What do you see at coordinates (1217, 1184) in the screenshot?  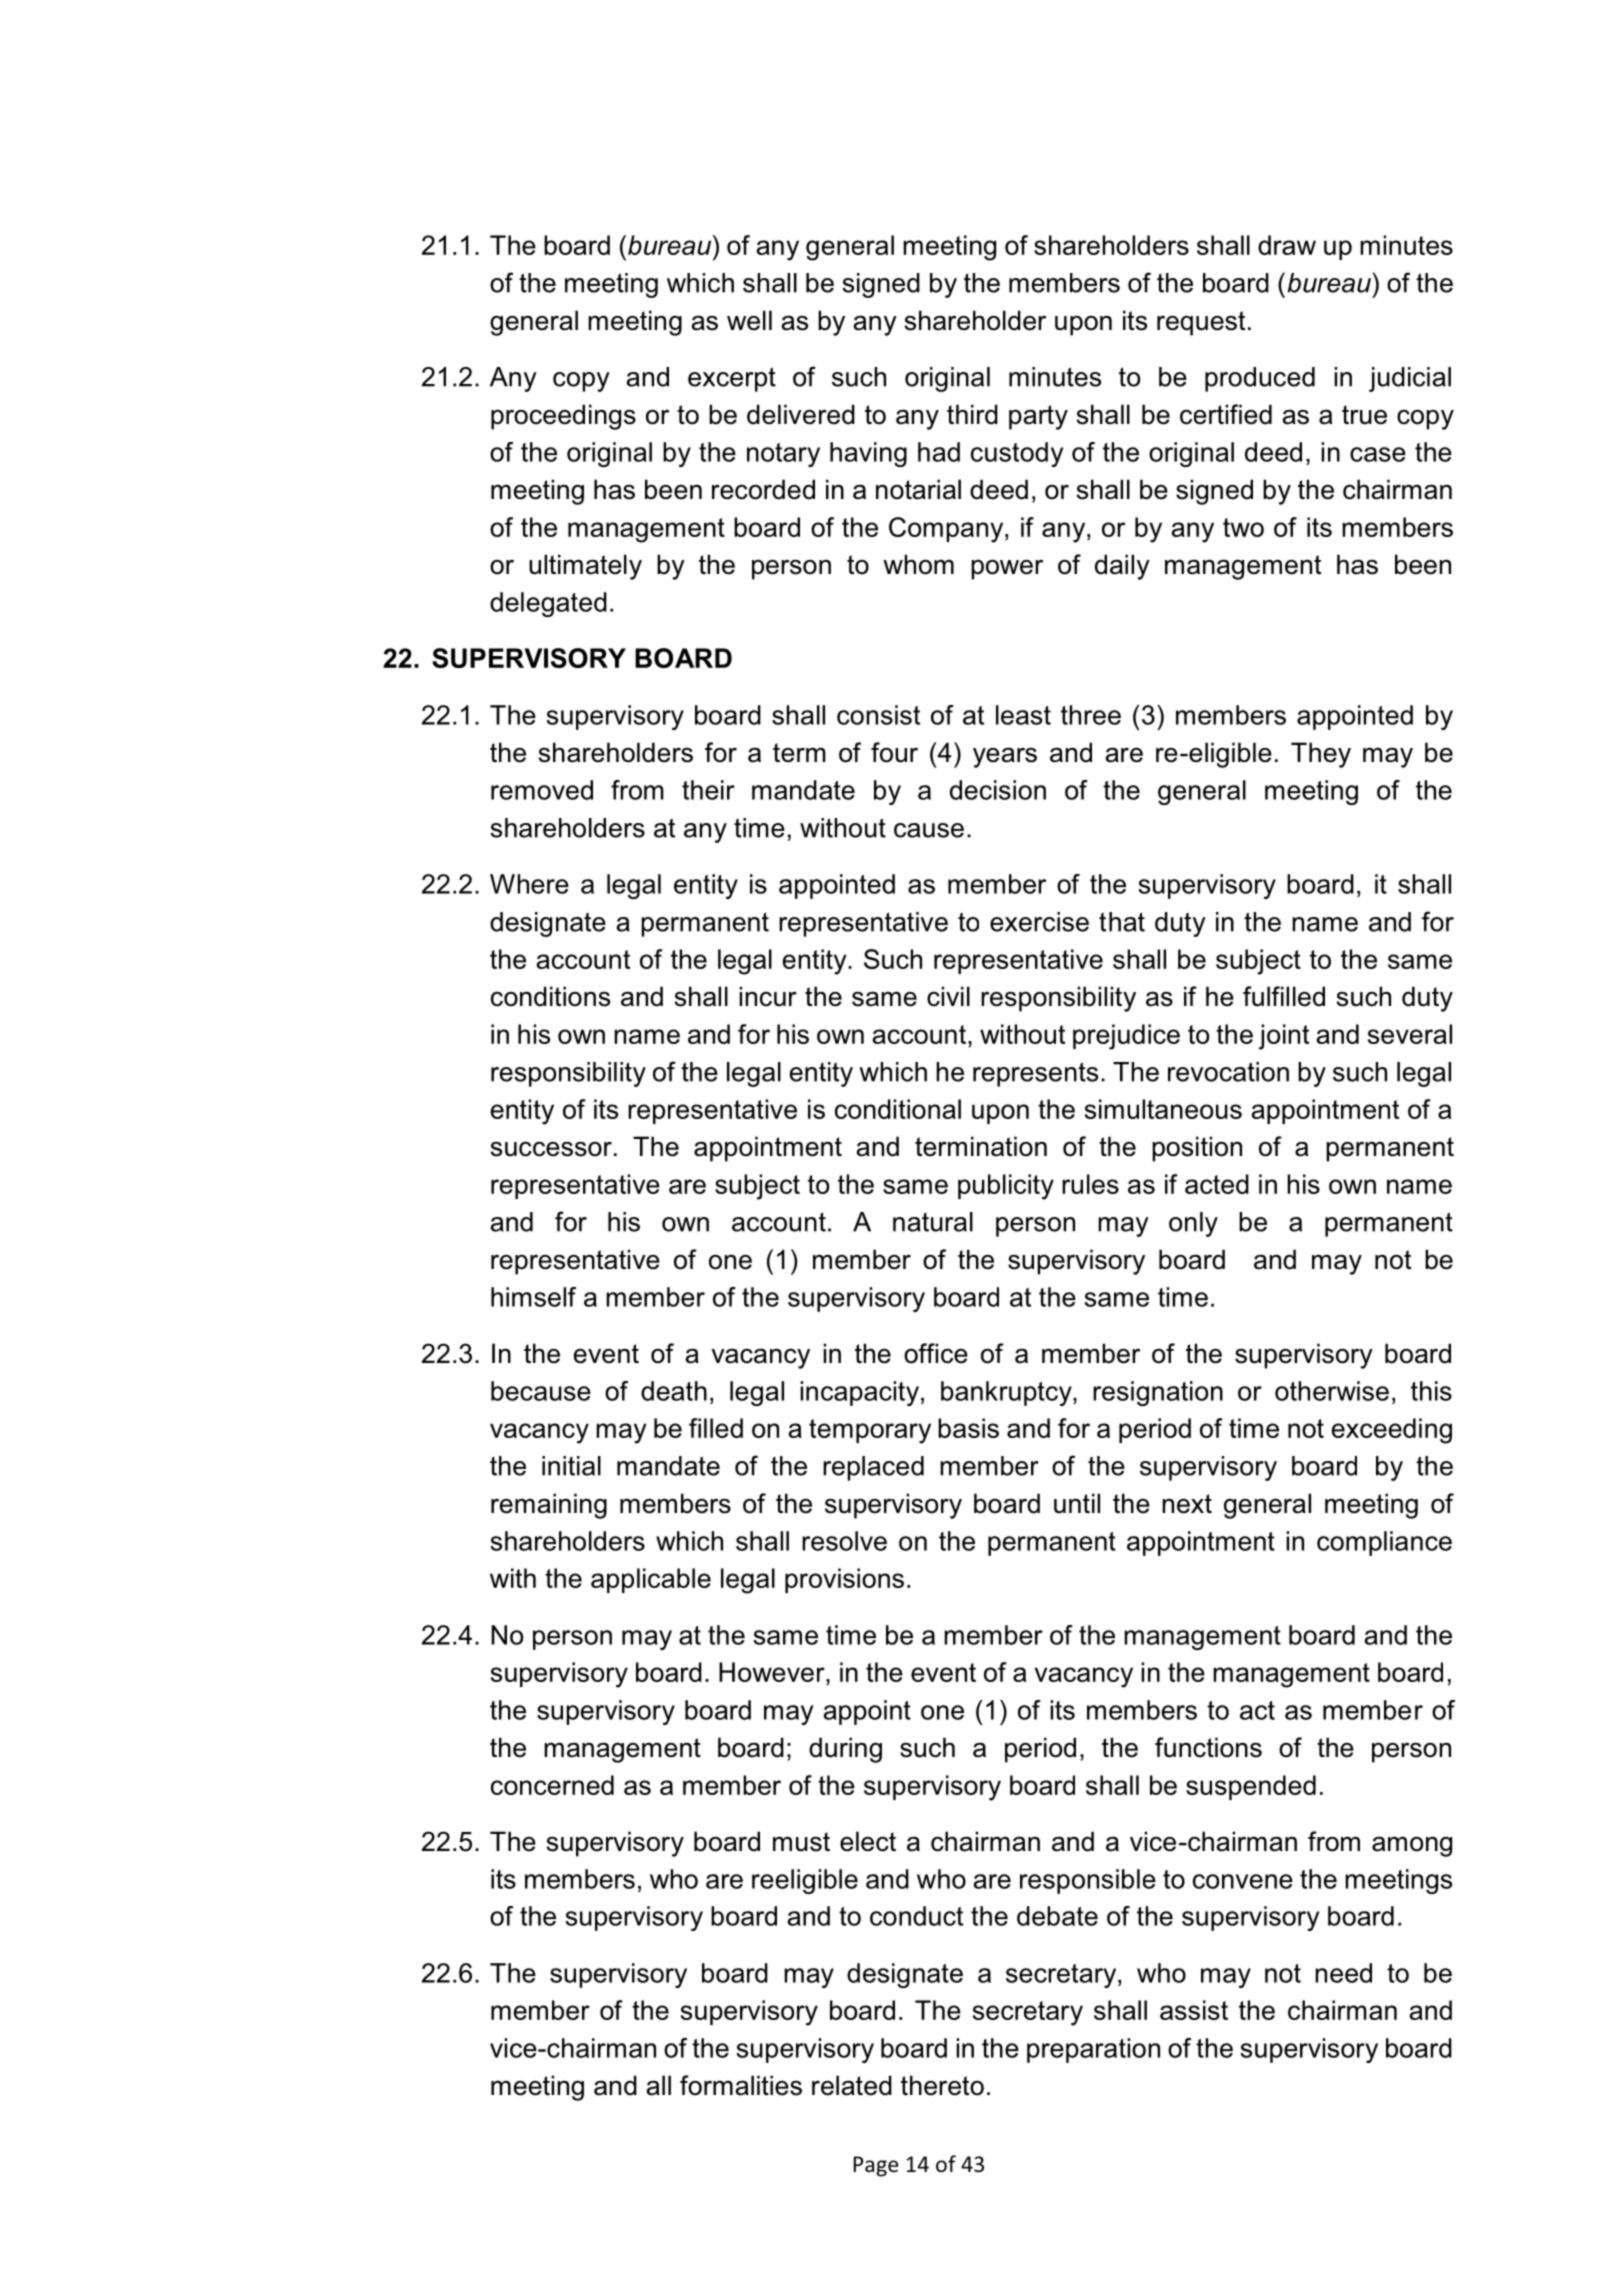 I see `acted` at bounding box center [1217, 1184].
